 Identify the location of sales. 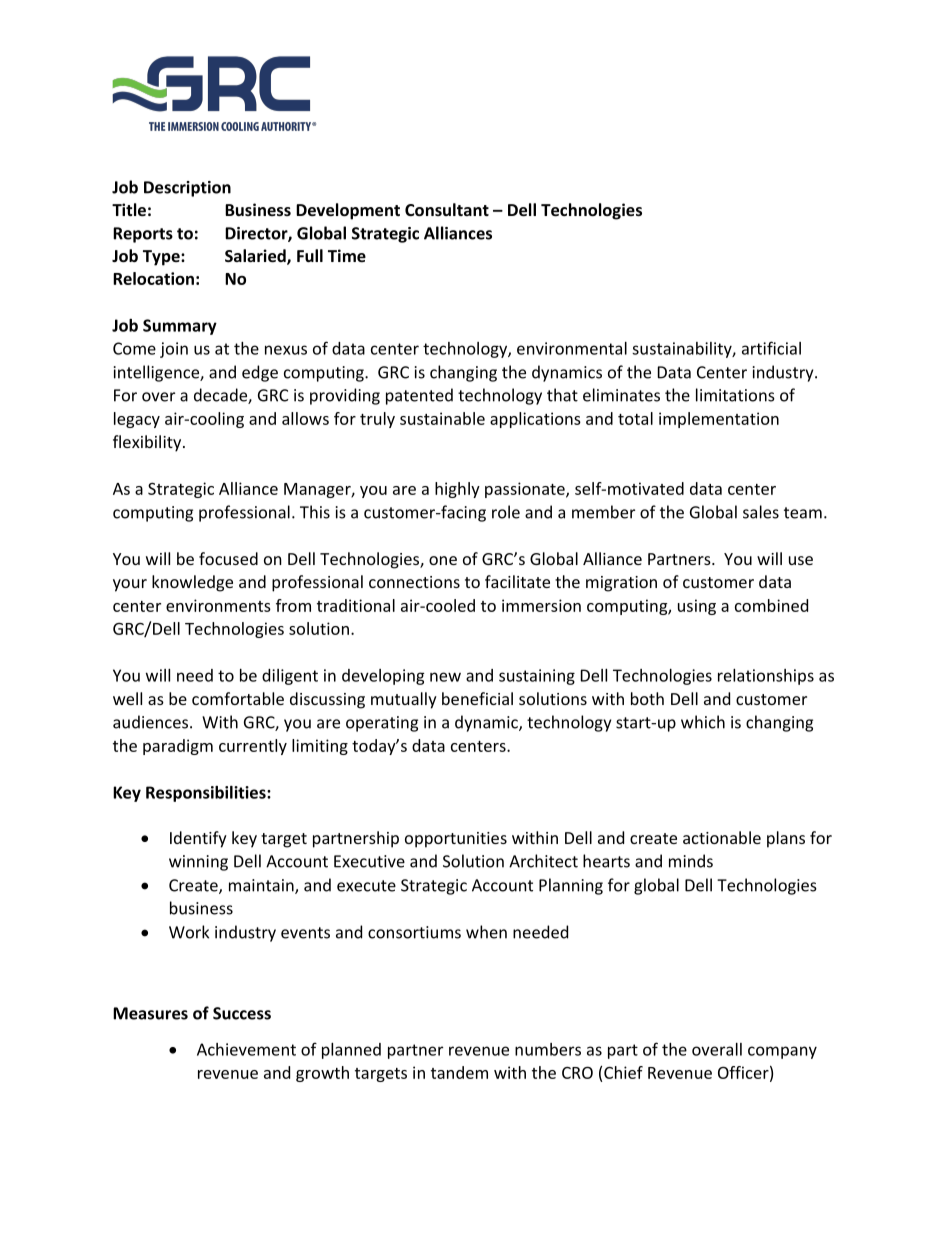
(761, 512).
